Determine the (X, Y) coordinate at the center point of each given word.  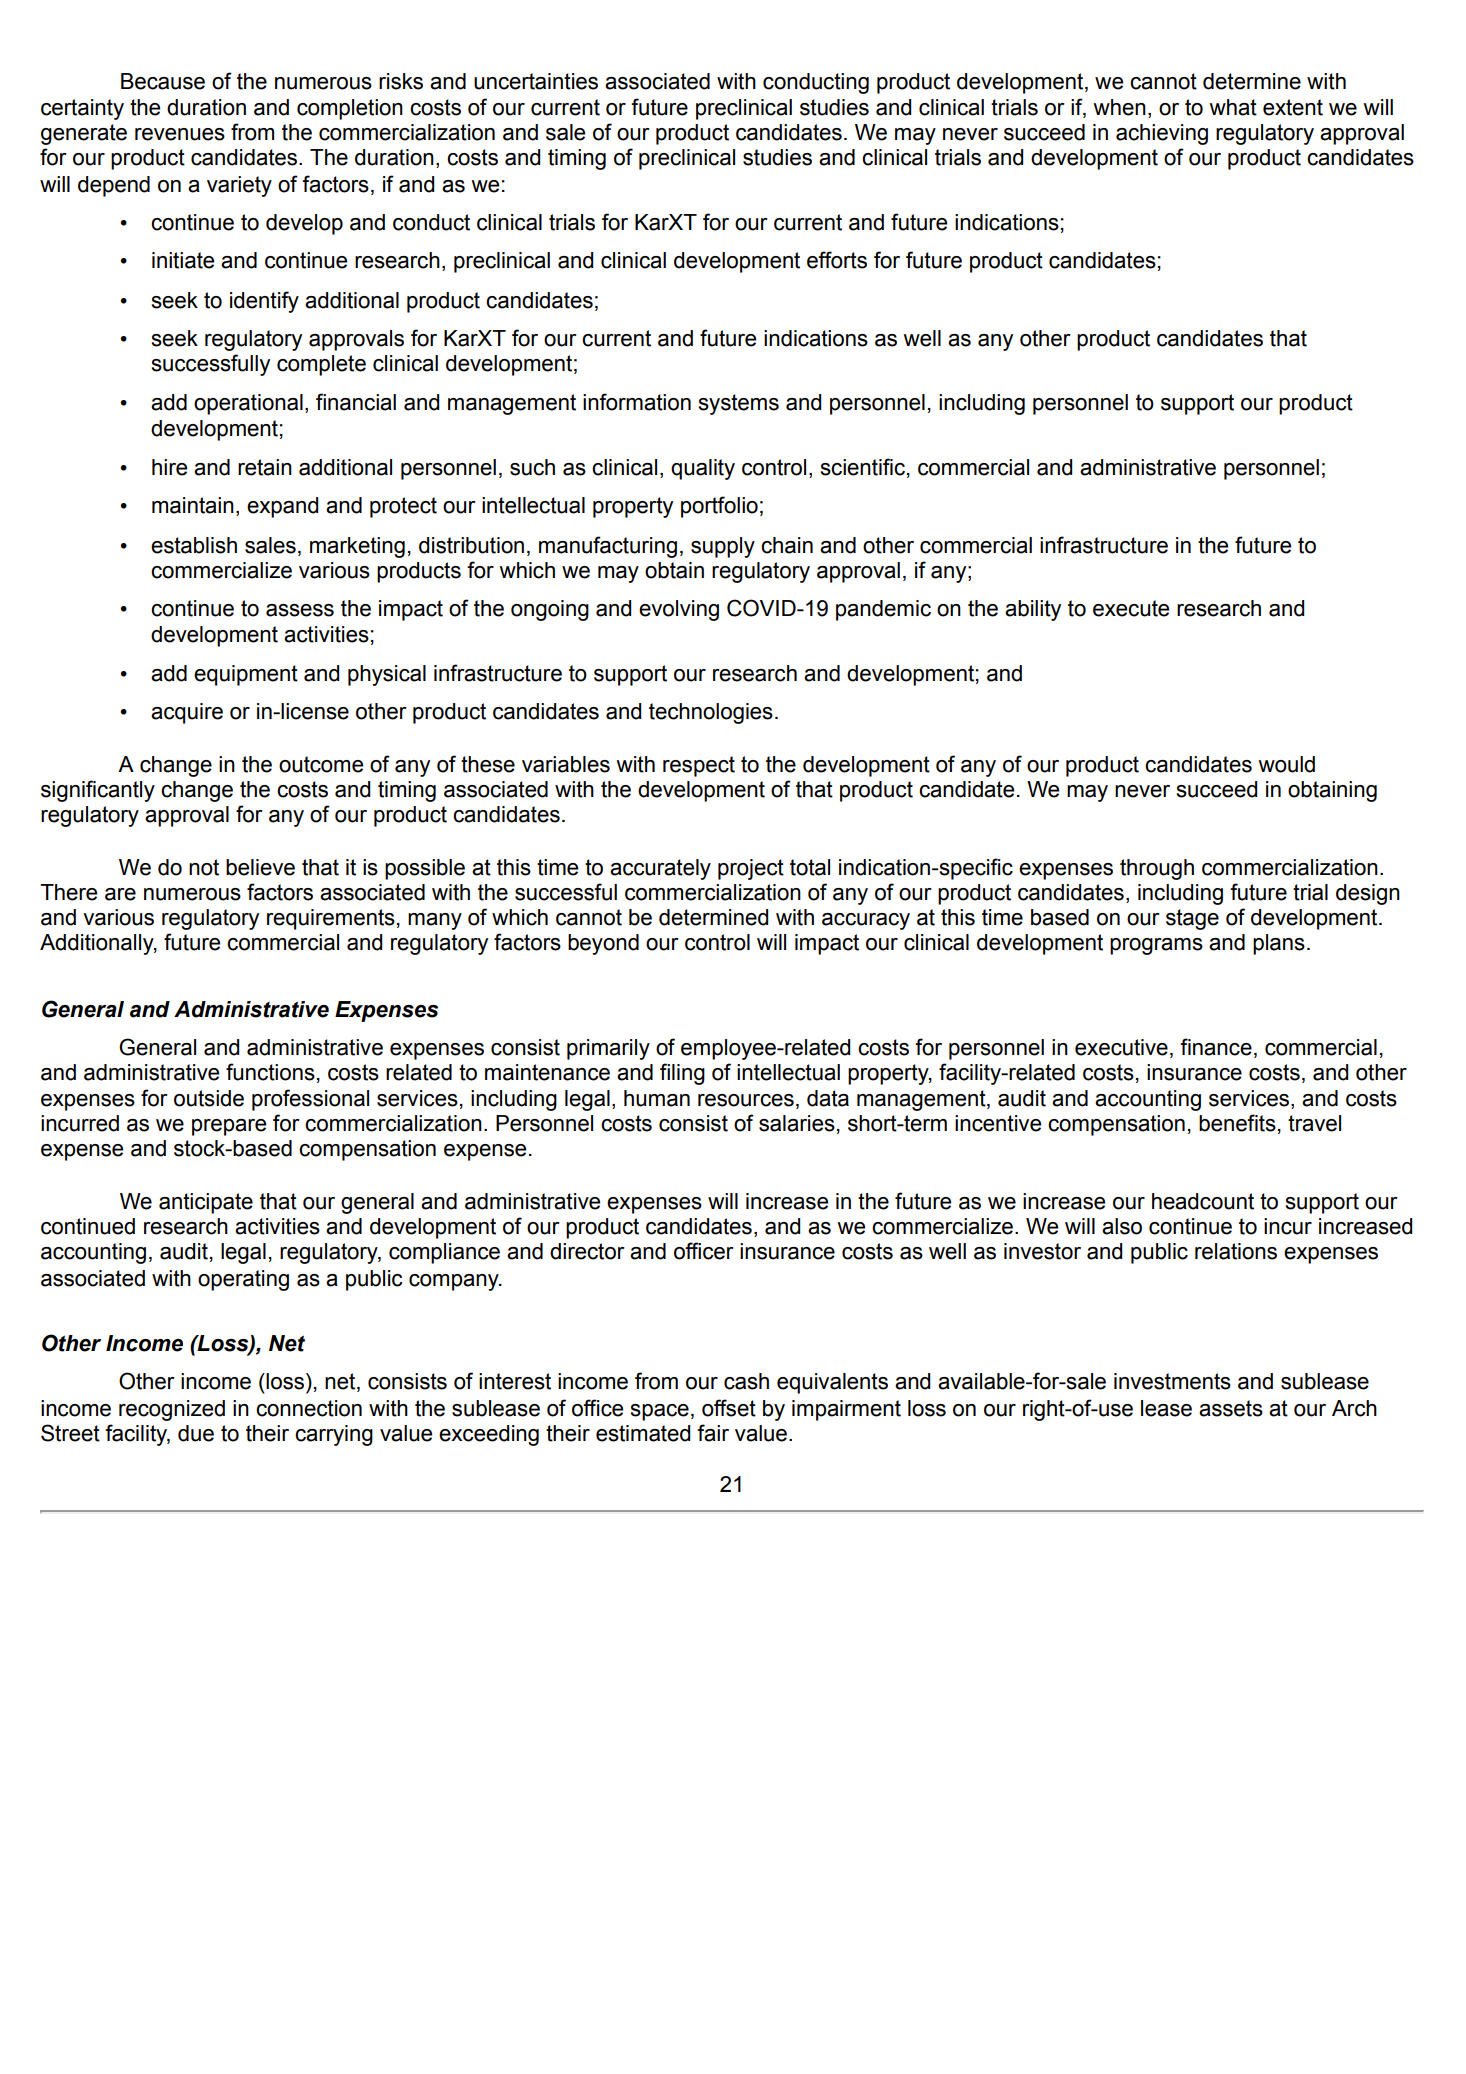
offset (729, 1408)
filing (682, 1074)
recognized (172, 1410)
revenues (180, 134)
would (1286, 764)
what (1233, 107)
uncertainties (536, 81)
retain (265, 467)
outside (209, 1098)
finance (1216, 1047)
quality (703, 469)
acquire (187, 713)
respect (699, 766)
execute (1131, 608)
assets (1231, 1408)
